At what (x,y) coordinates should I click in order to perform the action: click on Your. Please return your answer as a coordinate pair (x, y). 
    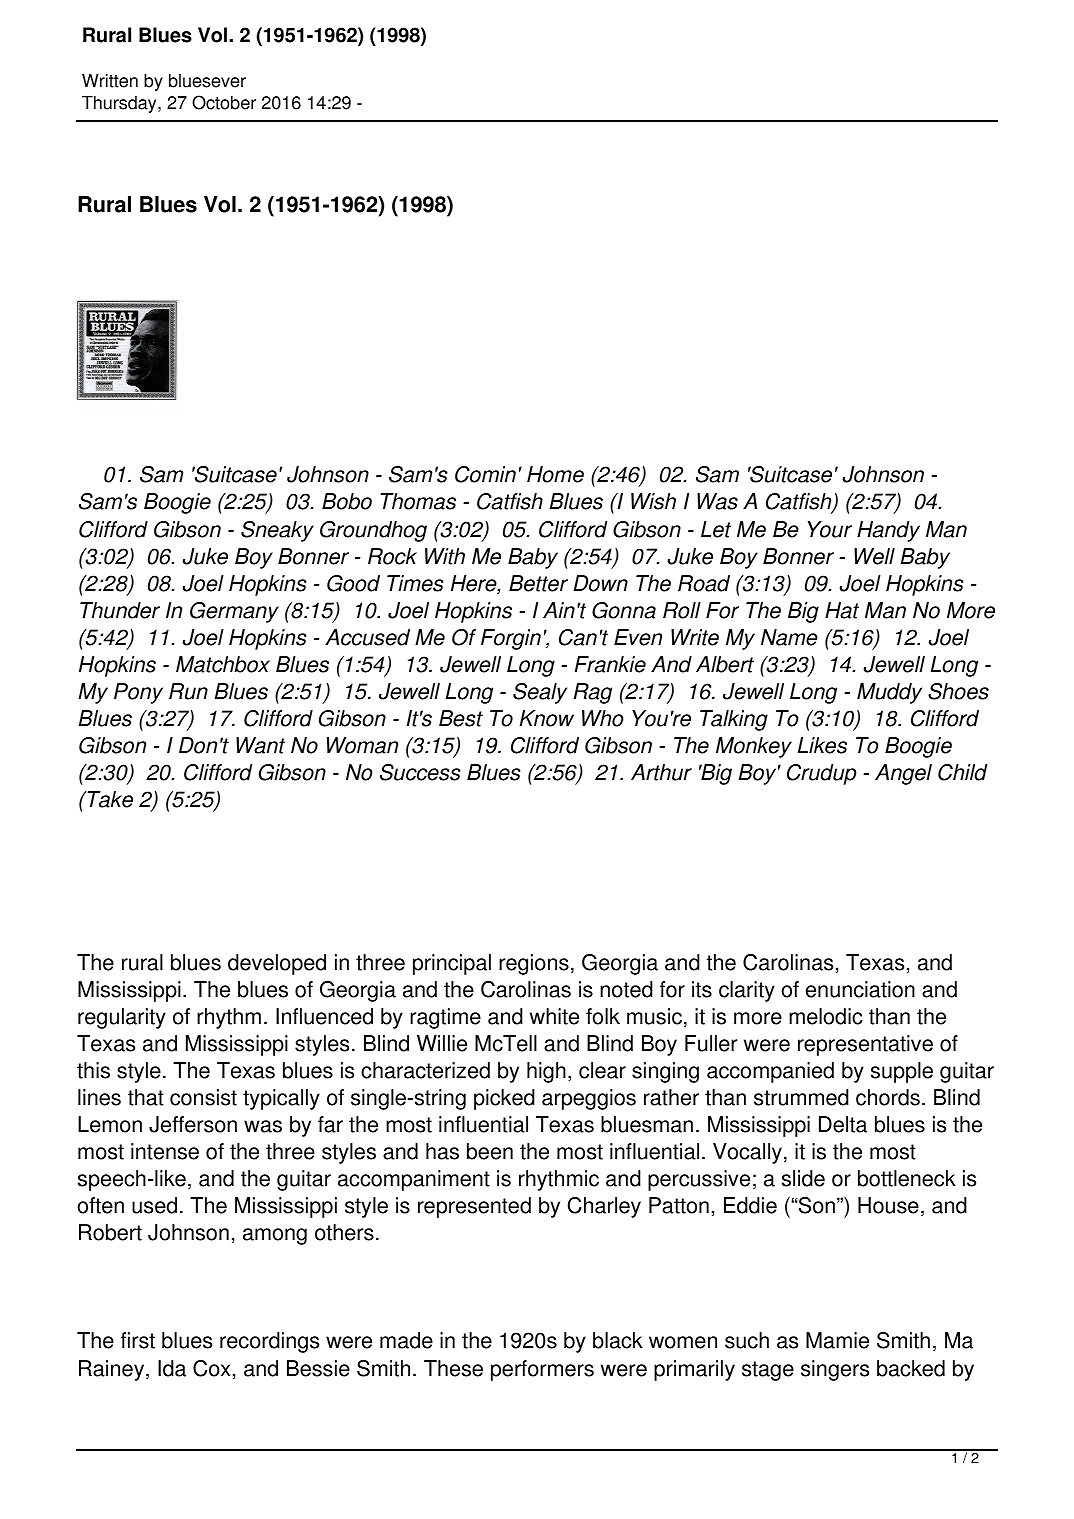
    Looking at the image, I should click on (830, 529).
